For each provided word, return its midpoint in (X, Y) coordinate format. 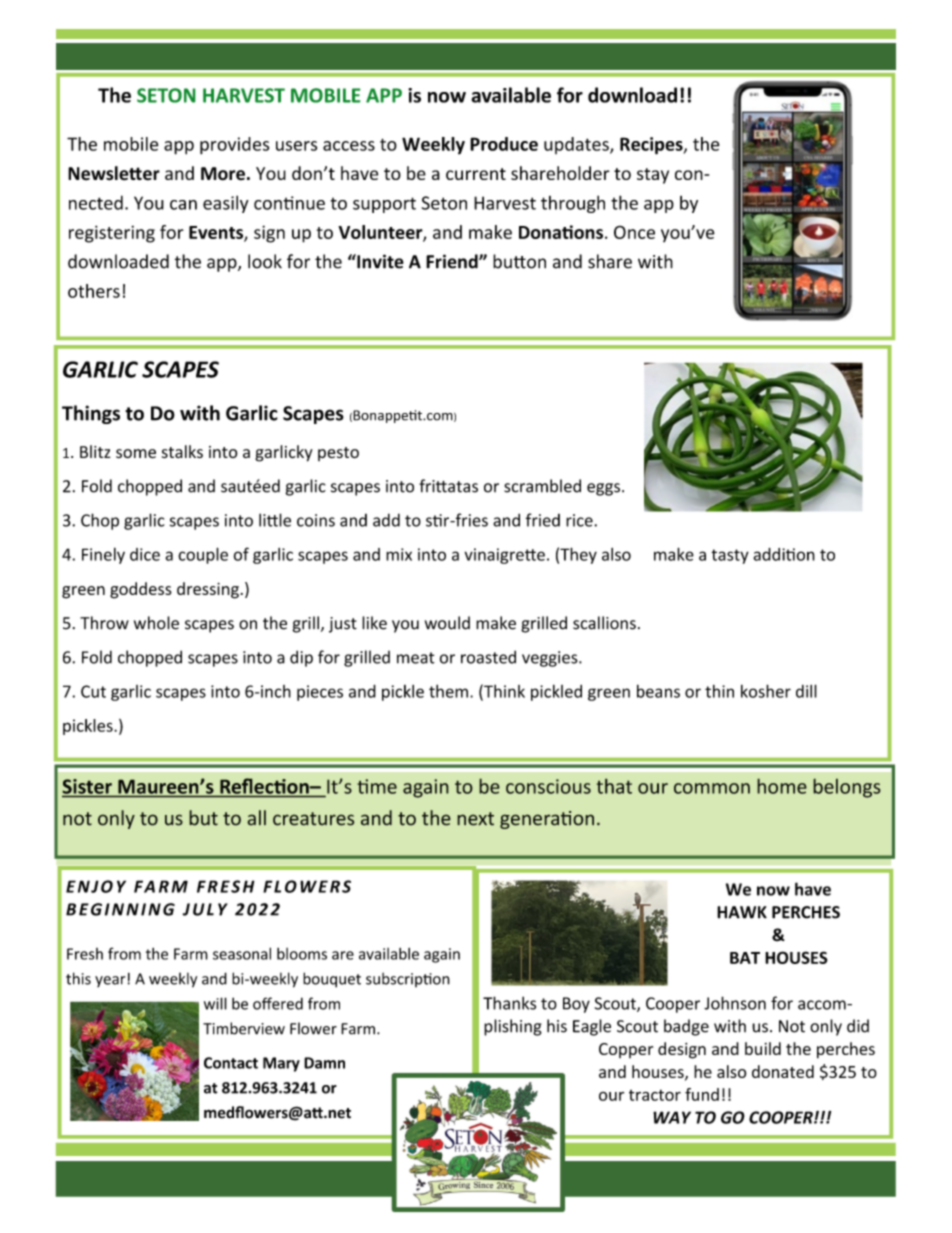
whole (156, 623)
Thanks (509, 1003)
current (476, 174)
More (223, 174)
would (447, 623)
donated (783, 1071)
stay (653, 176)
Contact (231, 1063)
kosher (766, 691)
